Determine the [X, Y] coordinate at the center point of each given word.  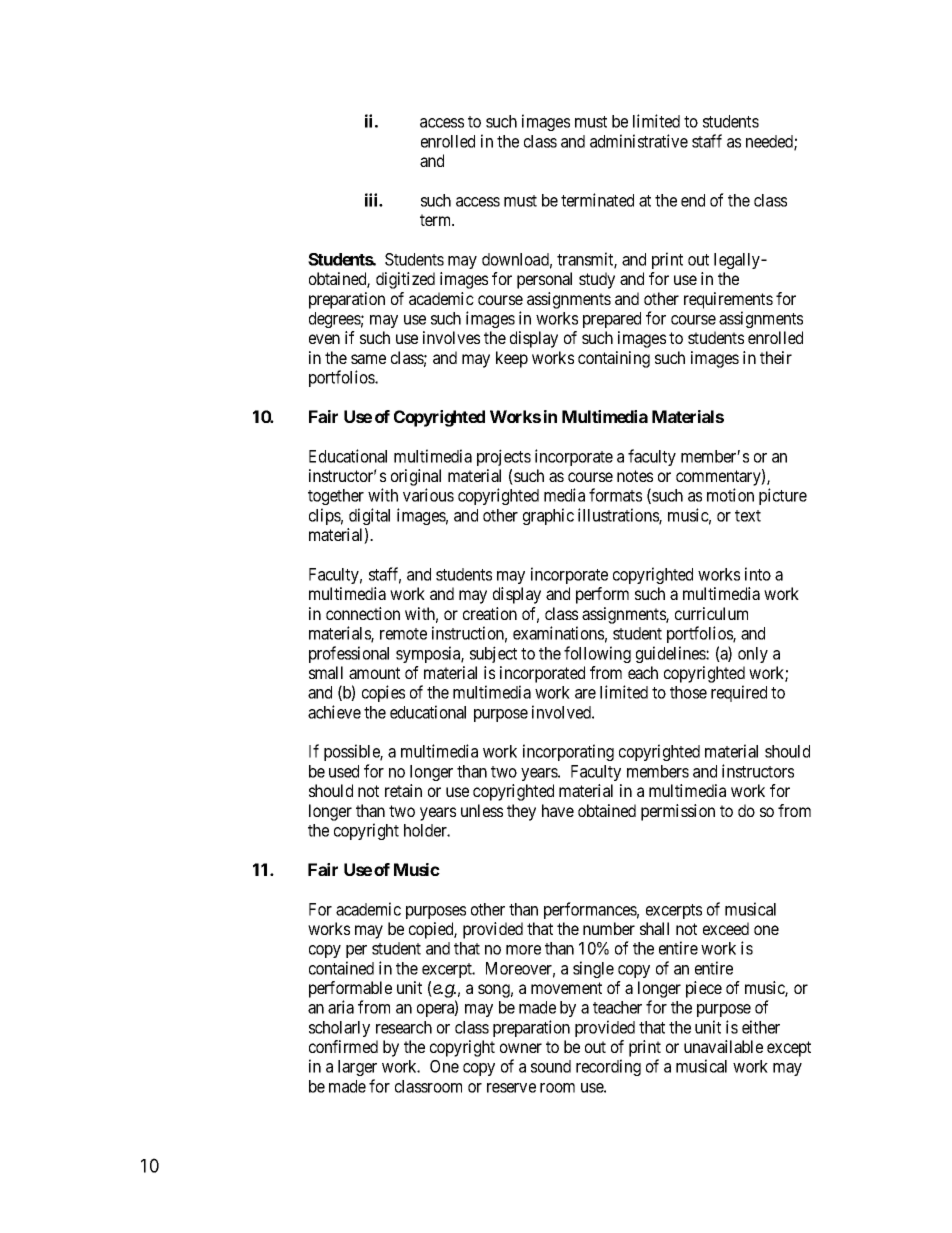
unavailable [723, 1046]
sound [551, 1066]
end [693, 200]
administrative [639, 141]
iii [372, 200]
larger [357, 1068]
